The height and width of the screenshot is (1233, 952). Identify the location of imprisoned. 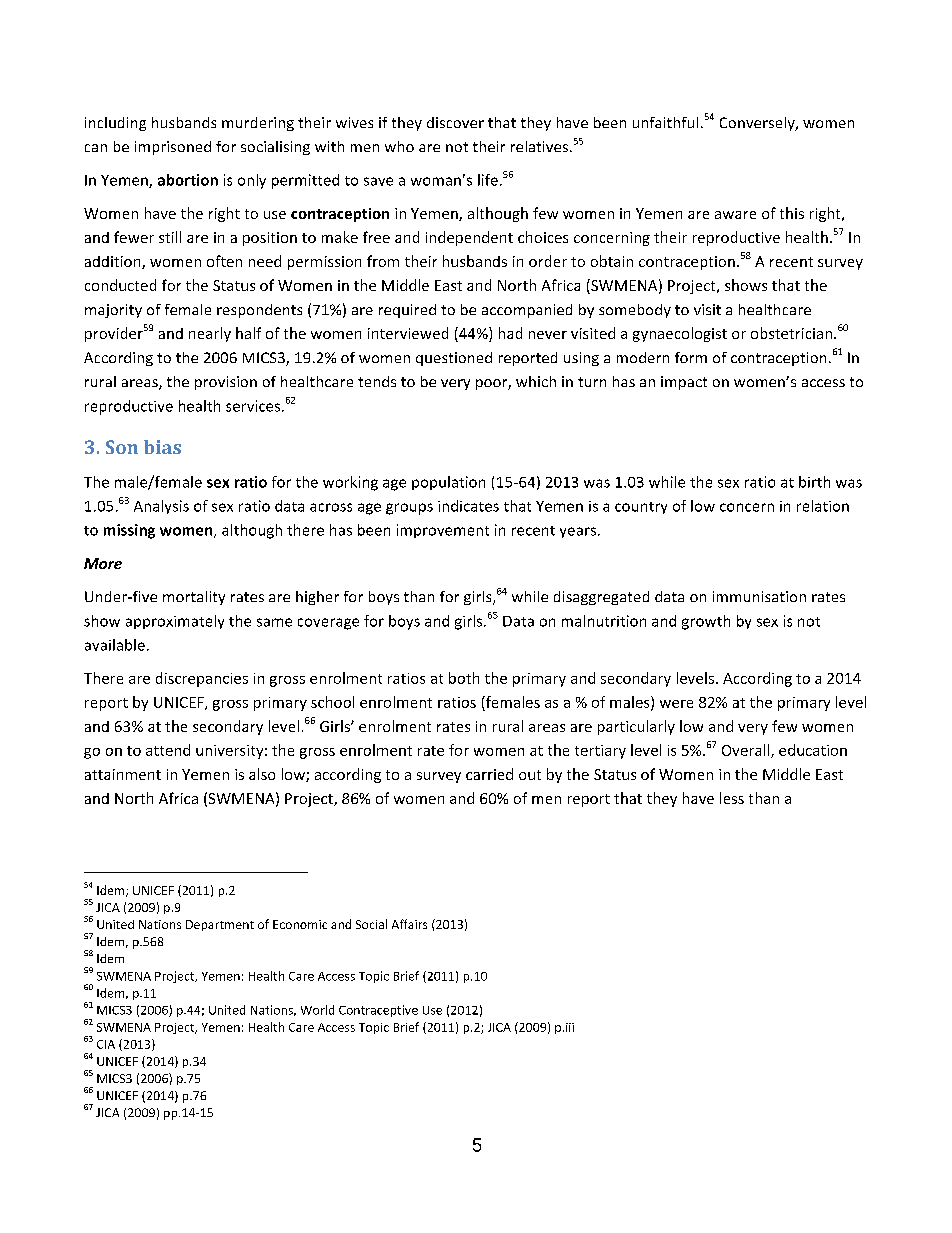
(173, 148).
